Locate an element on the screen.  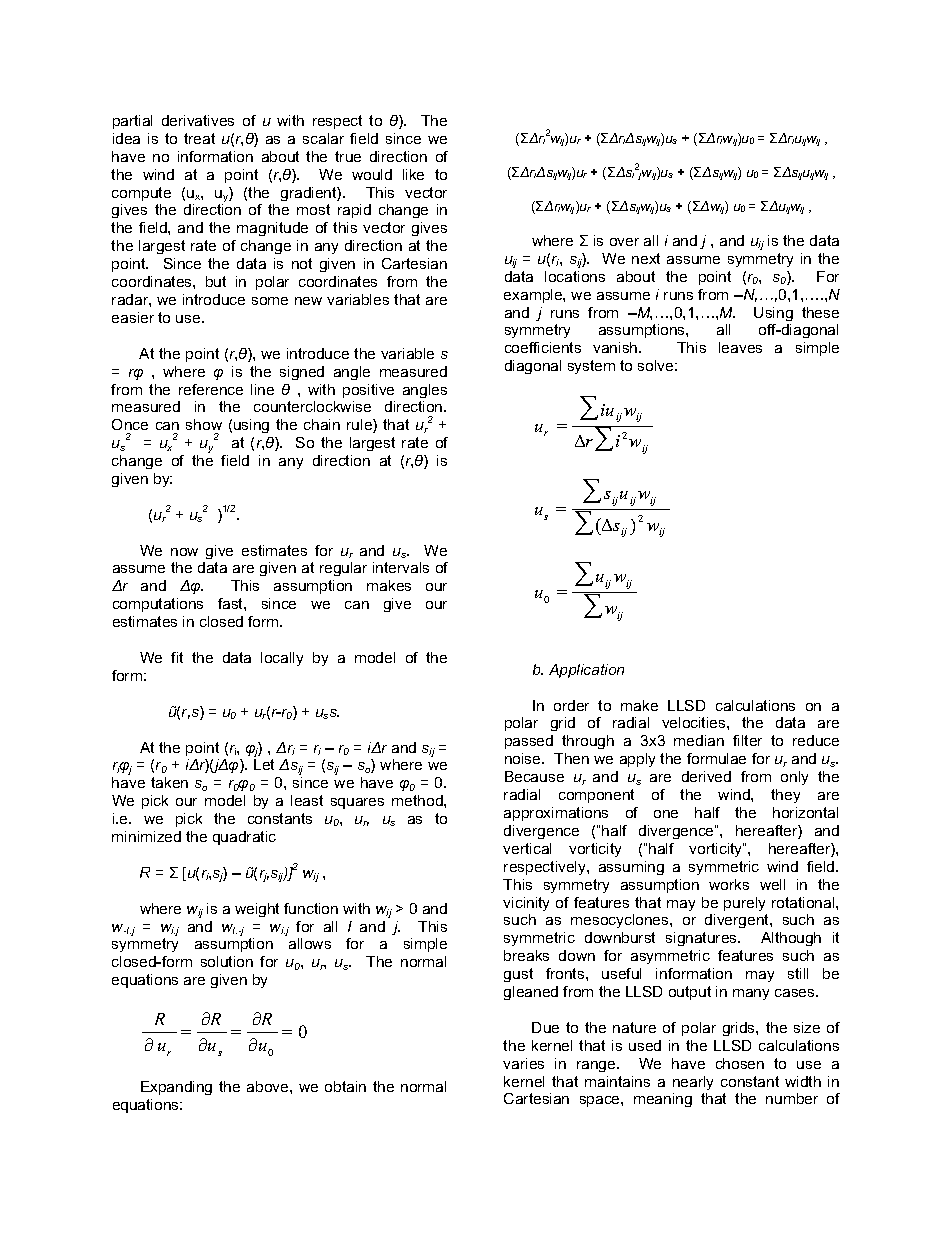
treat is located at coordinates (199, 138).
